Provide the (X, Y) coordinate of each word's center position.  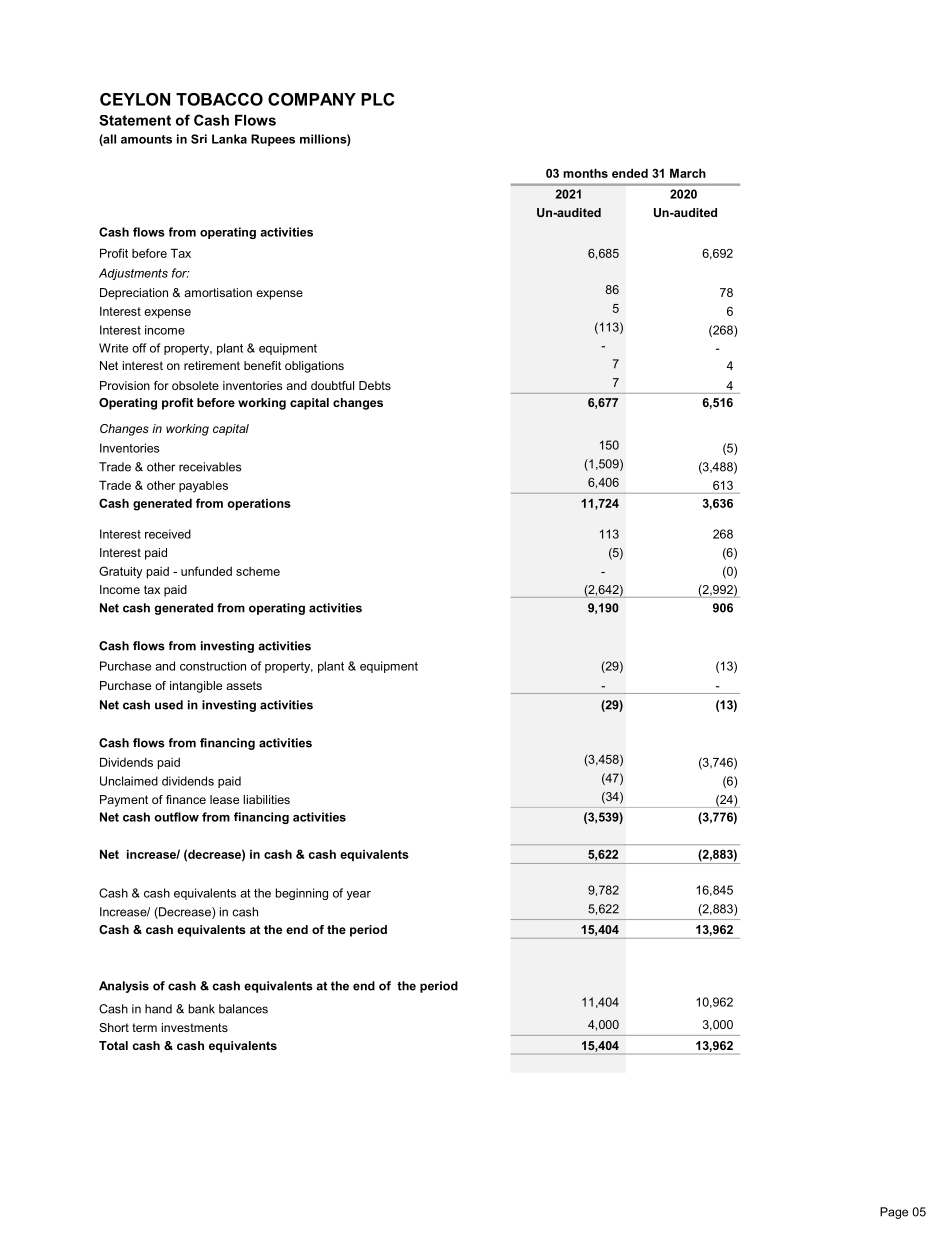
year (359, 895)
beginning (302, 894)
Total (113, 1045)
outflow (176, 817)
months (585, 173)
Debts (375, 385)
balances (243, 1009)
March (688, 173)
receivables (210, 467)
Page (894, 1213)
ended (630, 173)
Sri (199, 139)
